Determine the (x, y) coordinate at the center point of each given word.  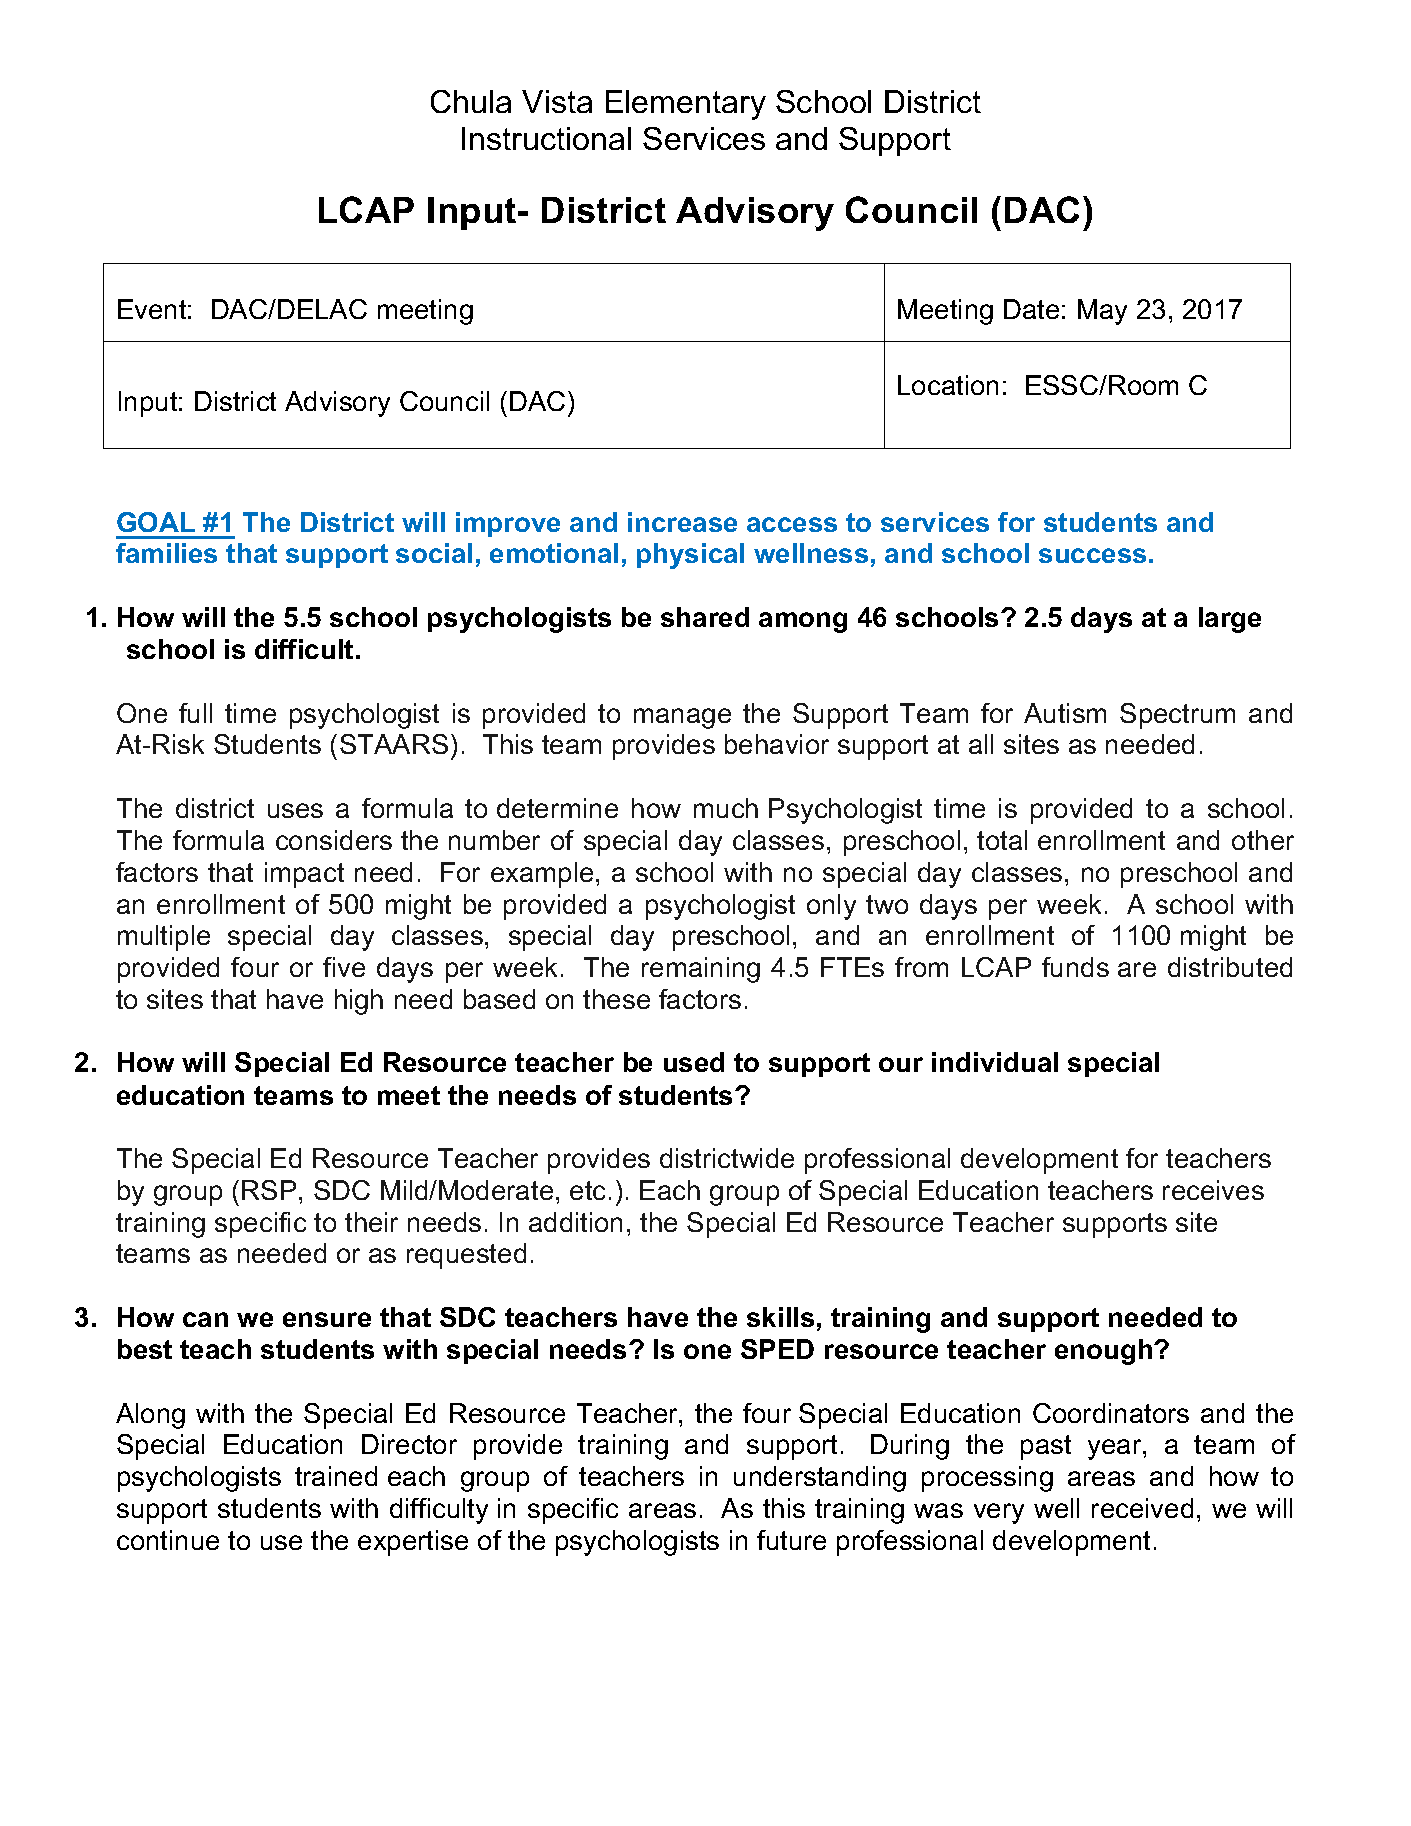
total (1002, 840)
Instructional (546, 138)
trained (336, 1476)
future (791, 1540)
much (726, 808)
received (1142, 1508)
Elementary (686, 105)
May (1102, 312)
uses (295, 810)
